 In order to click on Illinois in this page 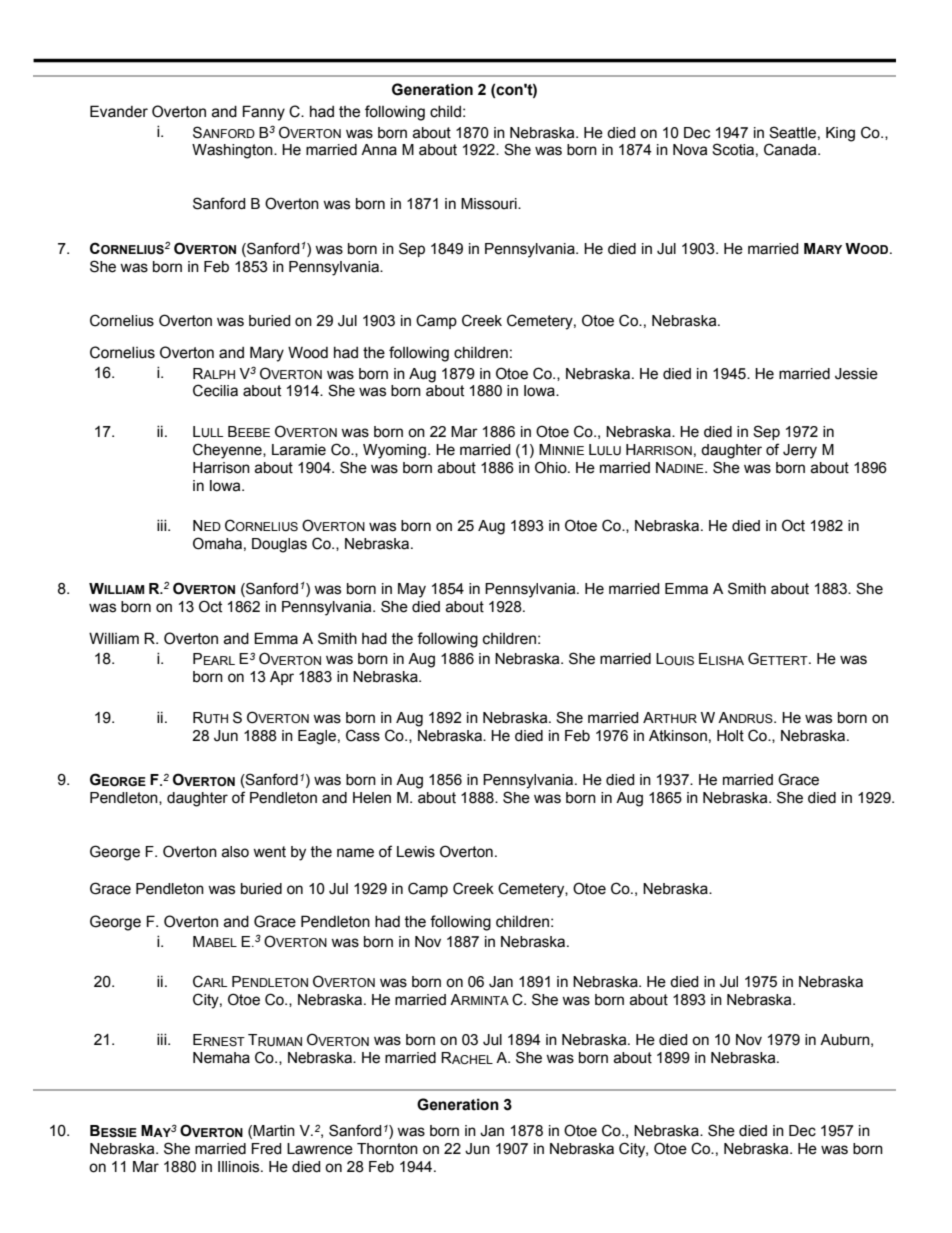, I will do `click(240, 1167)`.
